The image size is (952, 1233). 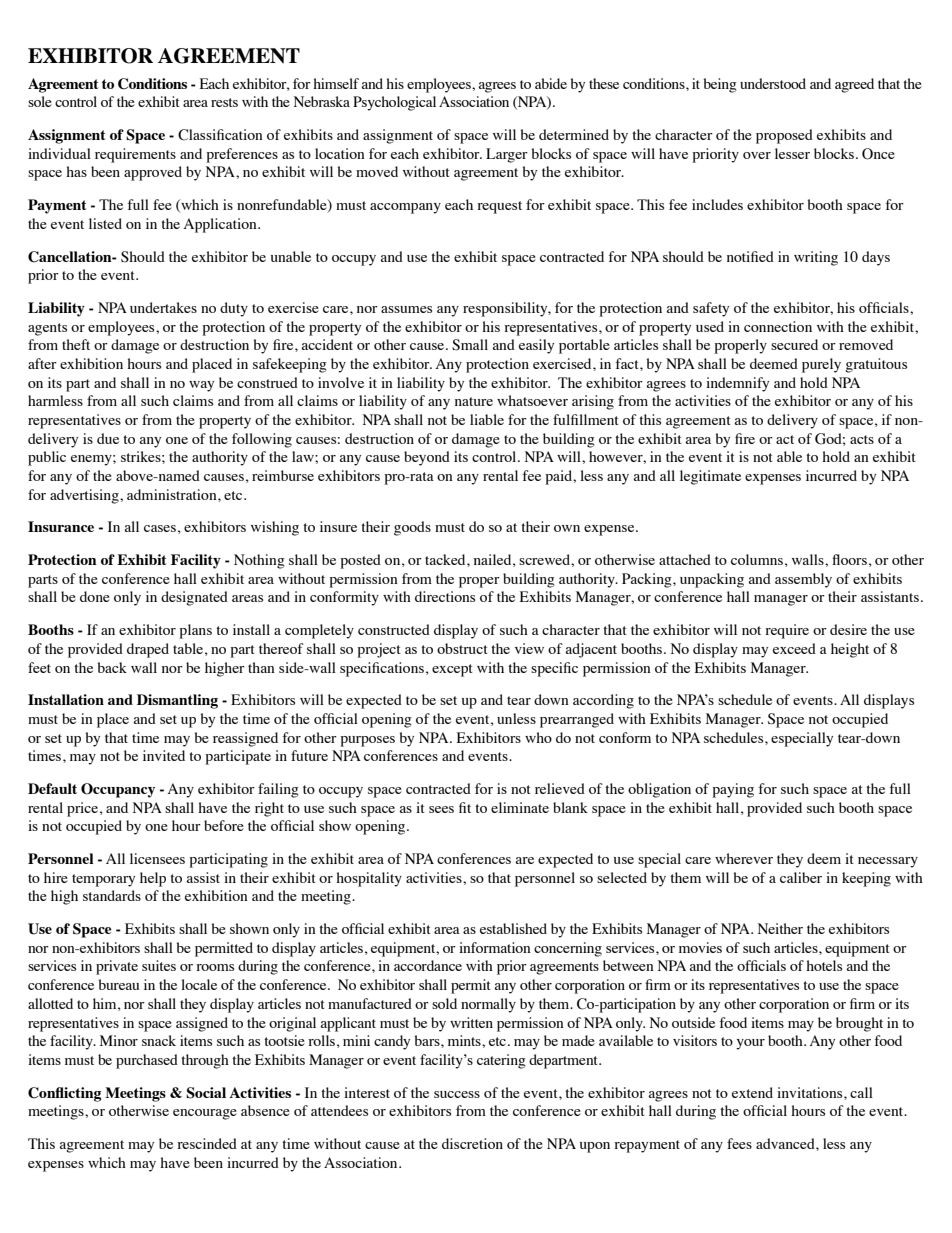 What do you see at coordinates (465, 807) in the screenshot?
I see `fit` at bounding box center [465, 807].
